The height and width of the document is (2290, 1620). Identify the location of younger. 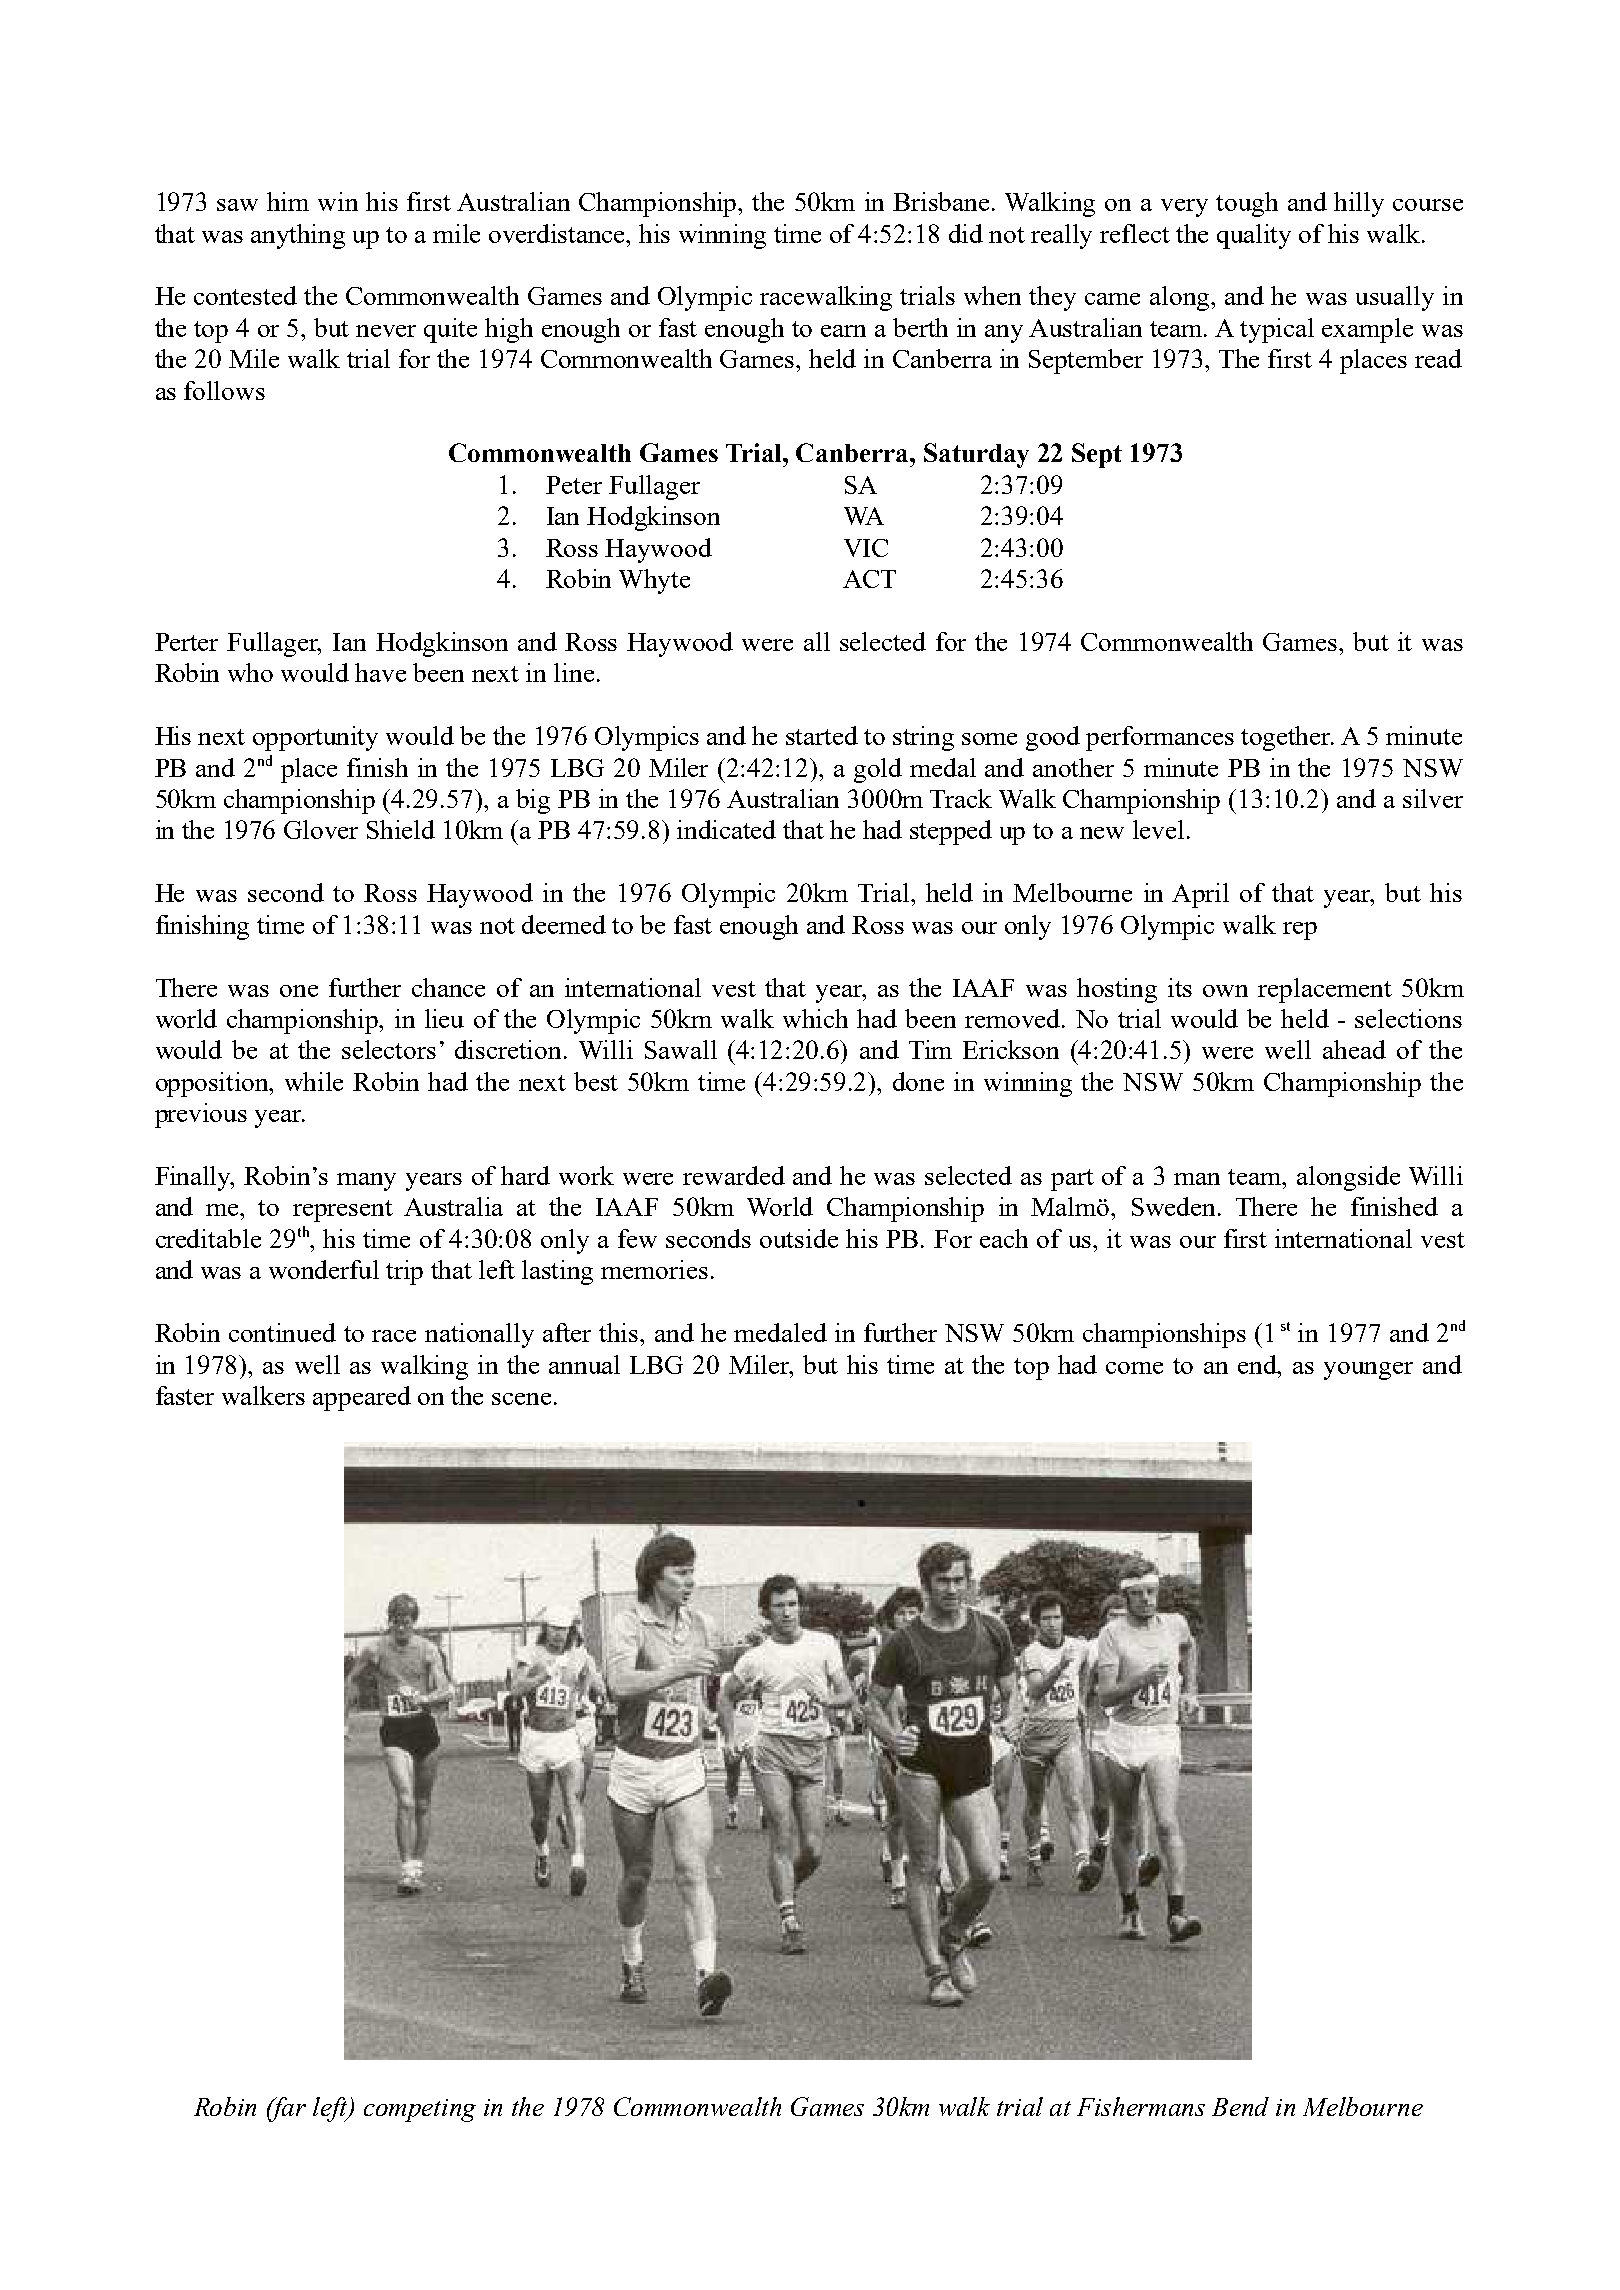
(1368, 1371).
